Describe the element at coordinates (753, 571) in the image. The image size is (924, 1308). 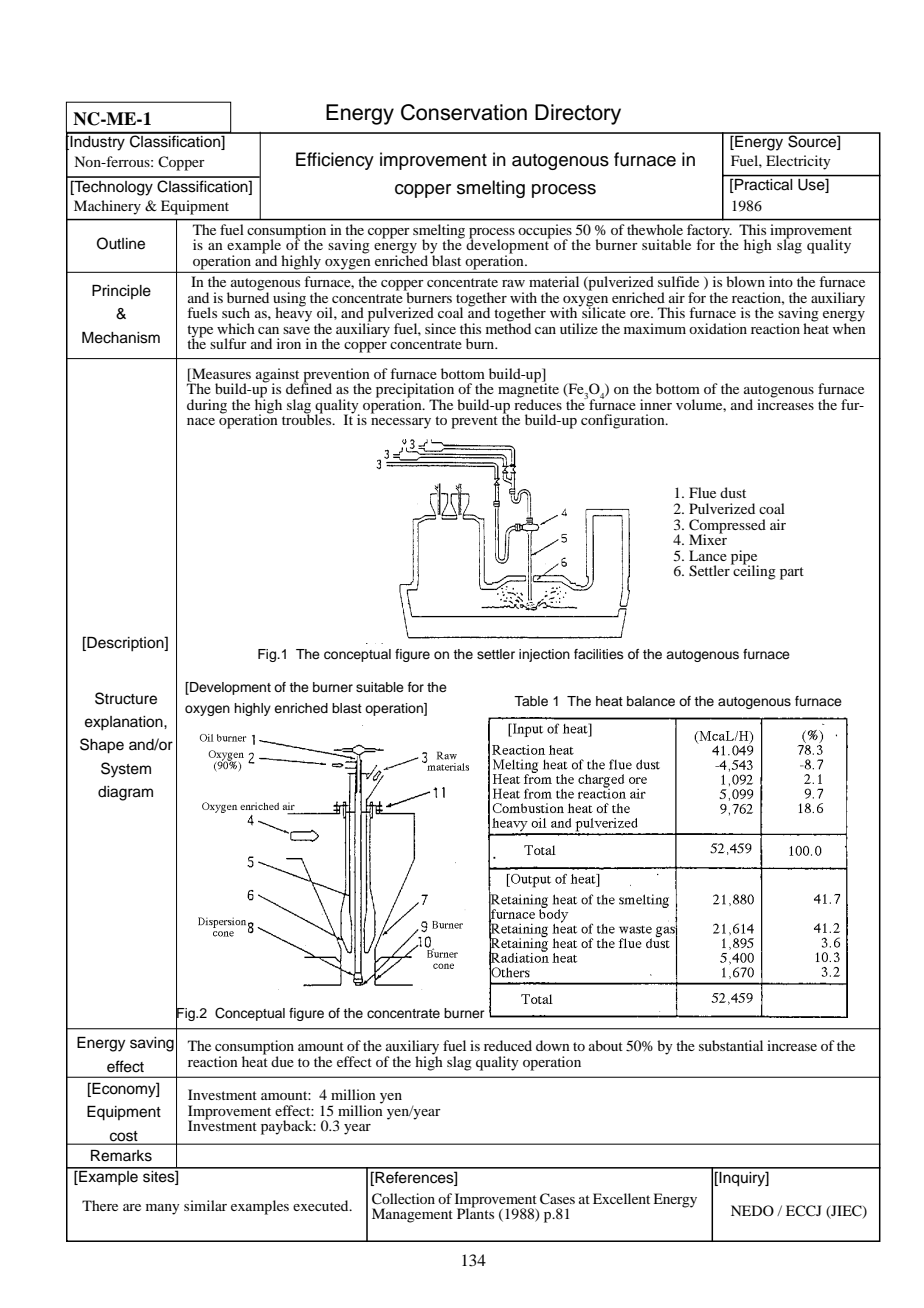
I see `ceiling` at that location.
